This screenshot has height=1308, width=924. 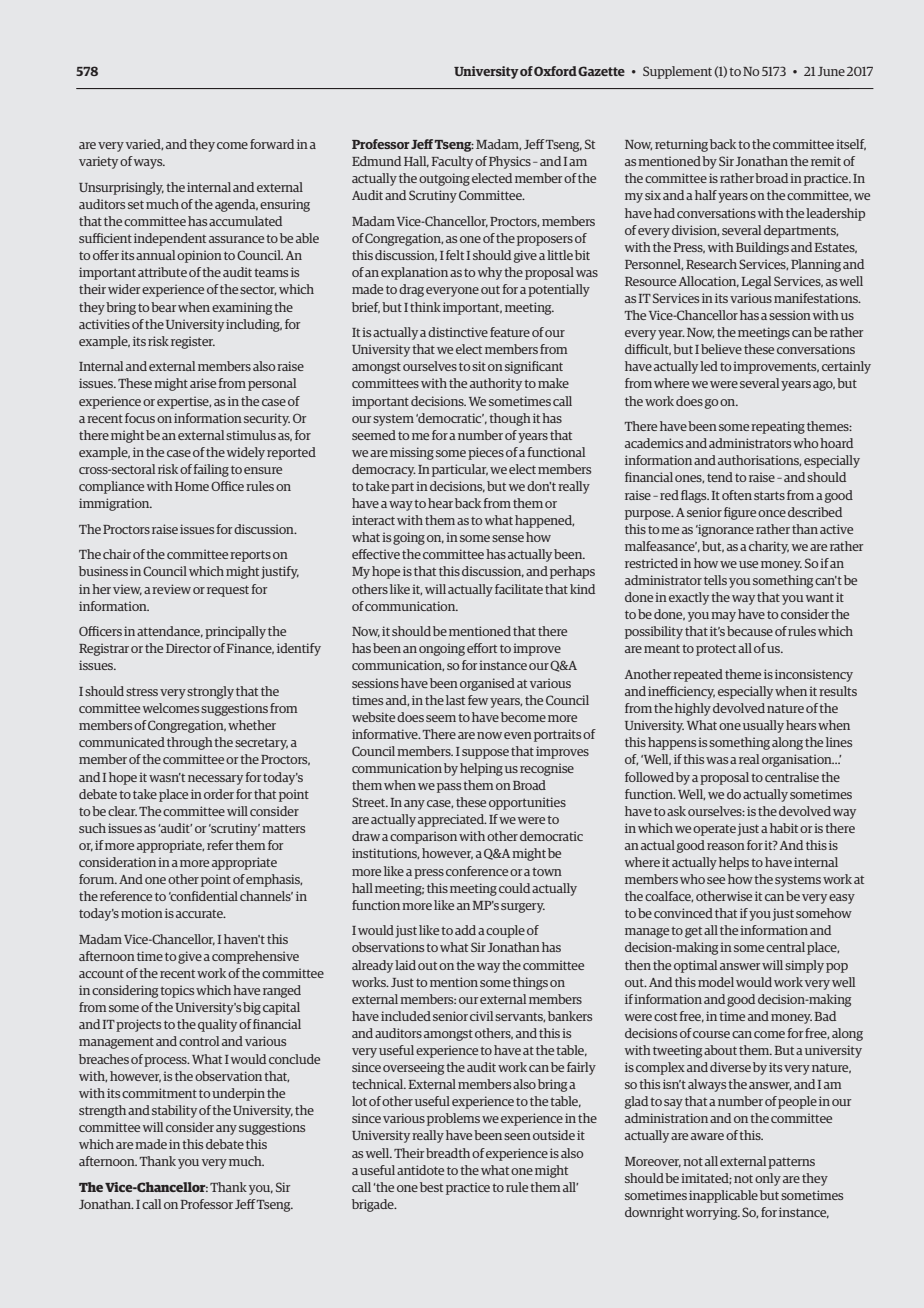 I want to click on June, so click(x=831, y=71).
